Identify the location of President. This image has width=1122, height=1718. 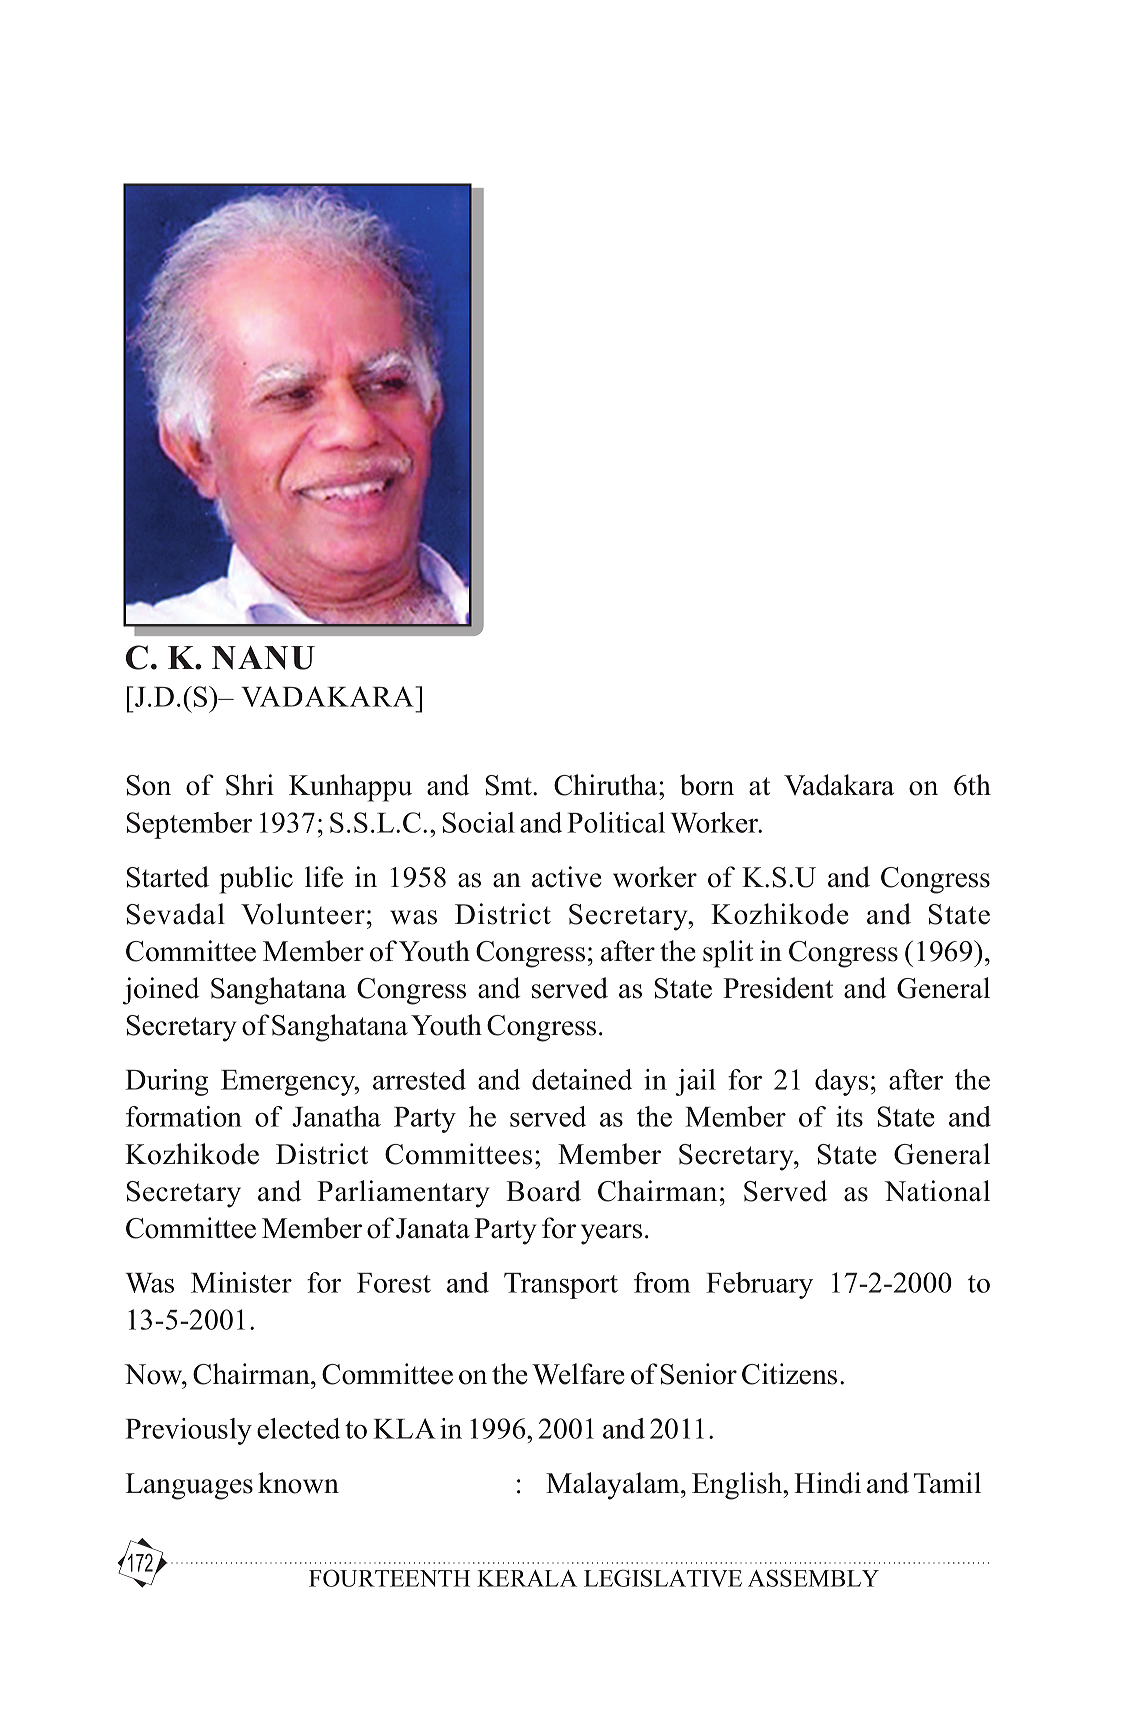
(778, 988).
